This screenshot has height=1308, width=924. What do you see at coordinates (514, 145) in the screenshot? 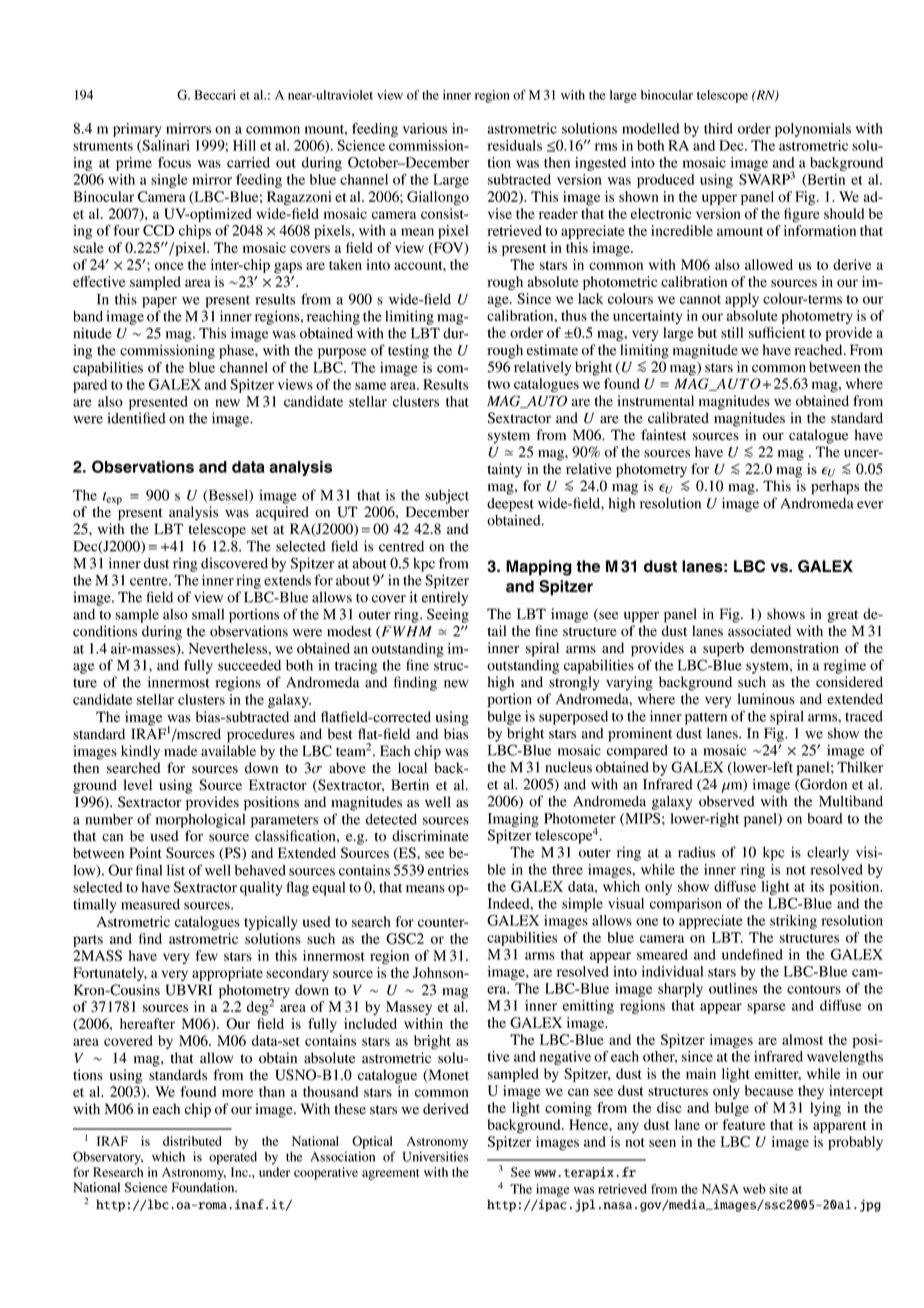
I see `residuals` at bounding box center [514, 145].
